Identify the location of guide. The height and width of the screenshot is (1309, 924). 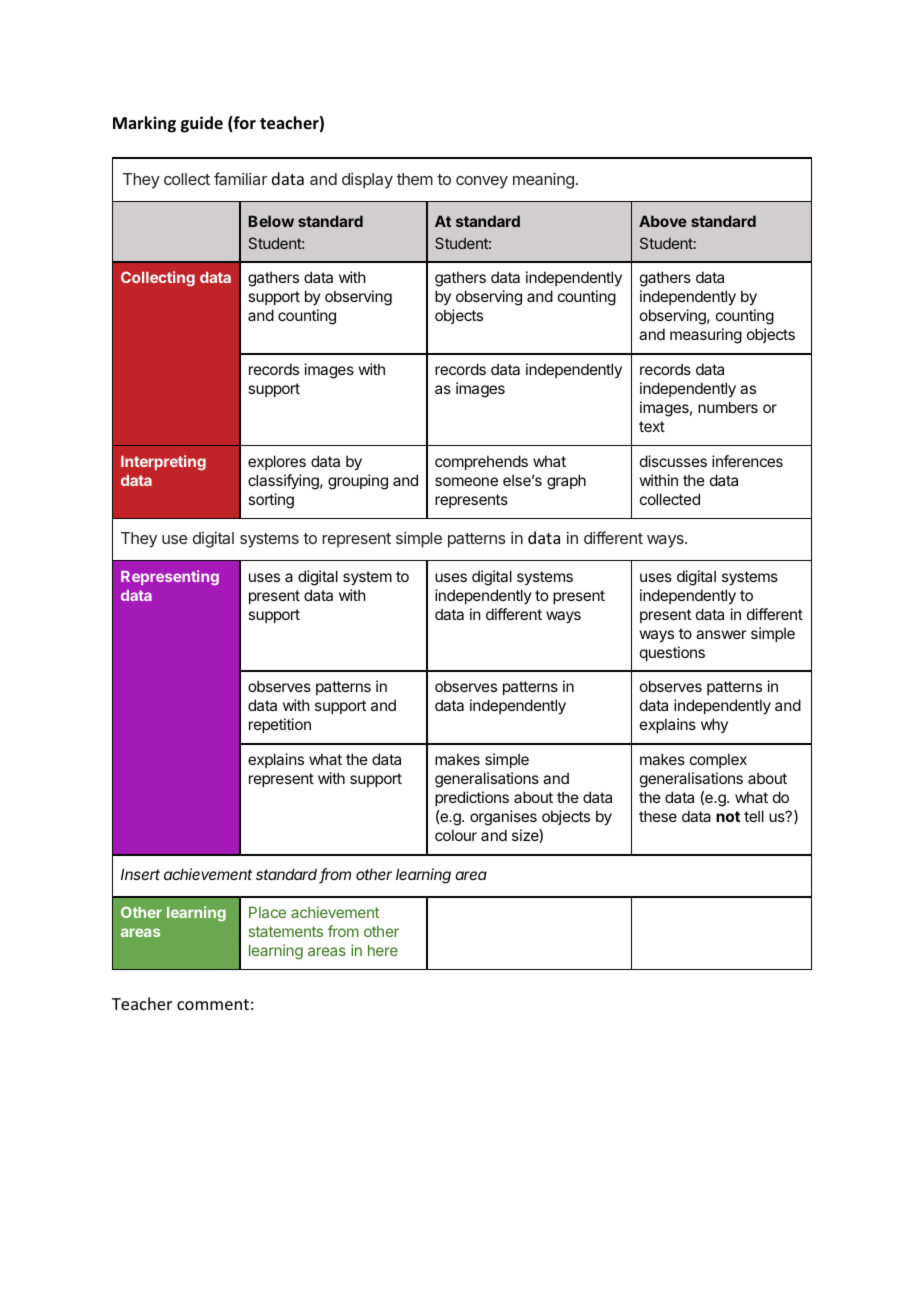
(202, 124).
